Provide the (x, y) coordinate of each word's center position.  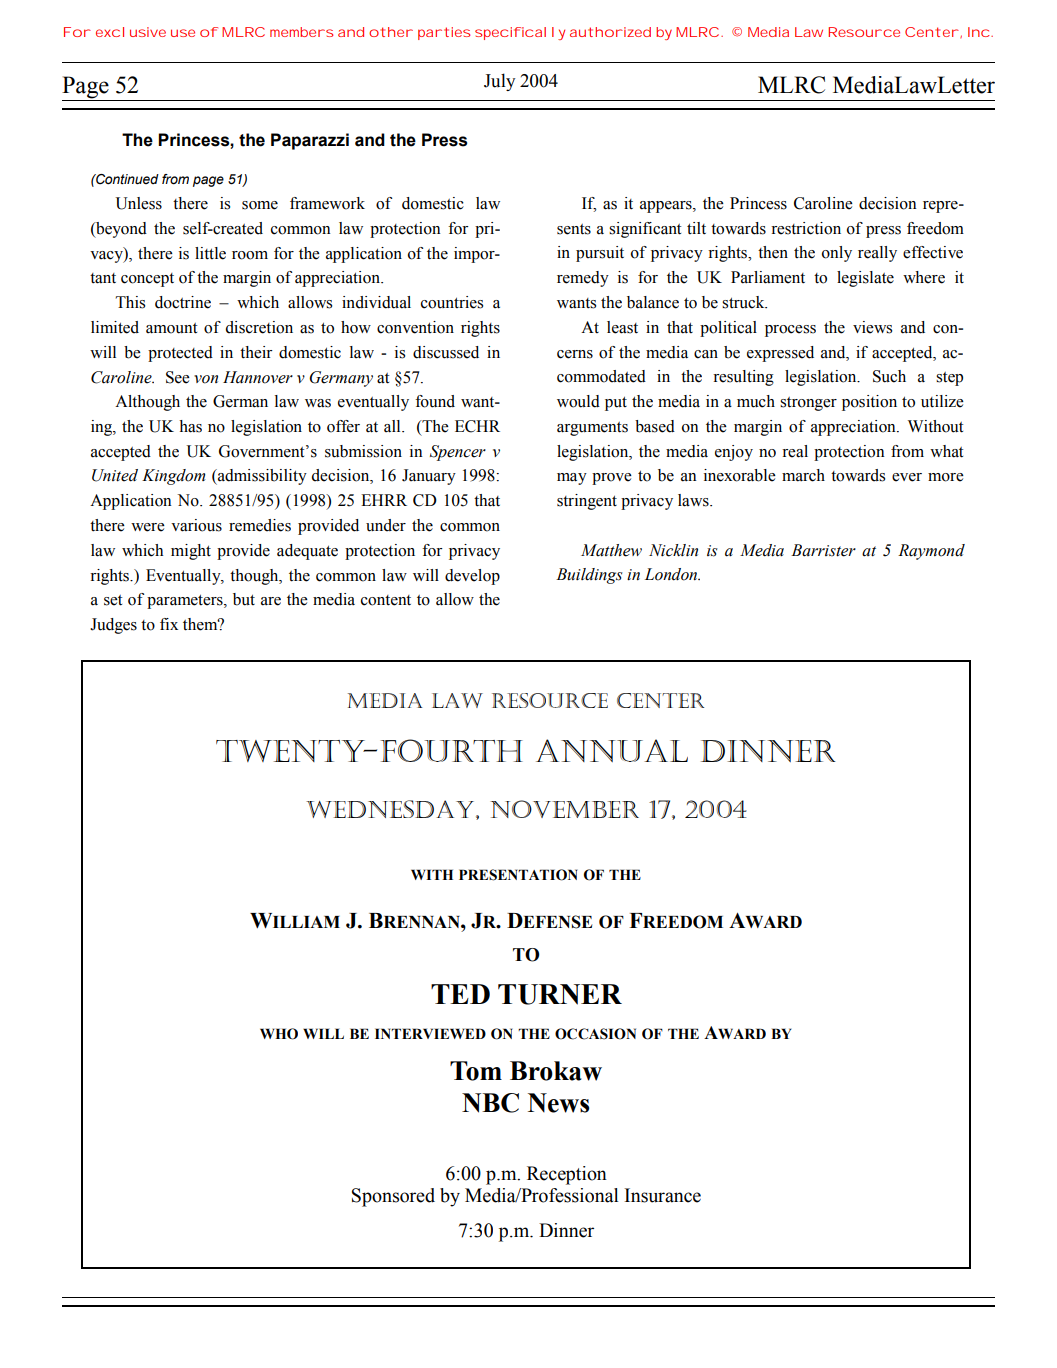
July (499, 82)
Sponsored (393, 1197)
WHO (279, 1034)
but (244, 599)
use (183, 33)
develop (472, 577)
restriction (806, 228)
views (872, 327)
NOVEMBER (564, 809)
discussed (446, 352)
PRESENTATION (518, 875)
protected (180, 354)
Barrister (823, 550)
